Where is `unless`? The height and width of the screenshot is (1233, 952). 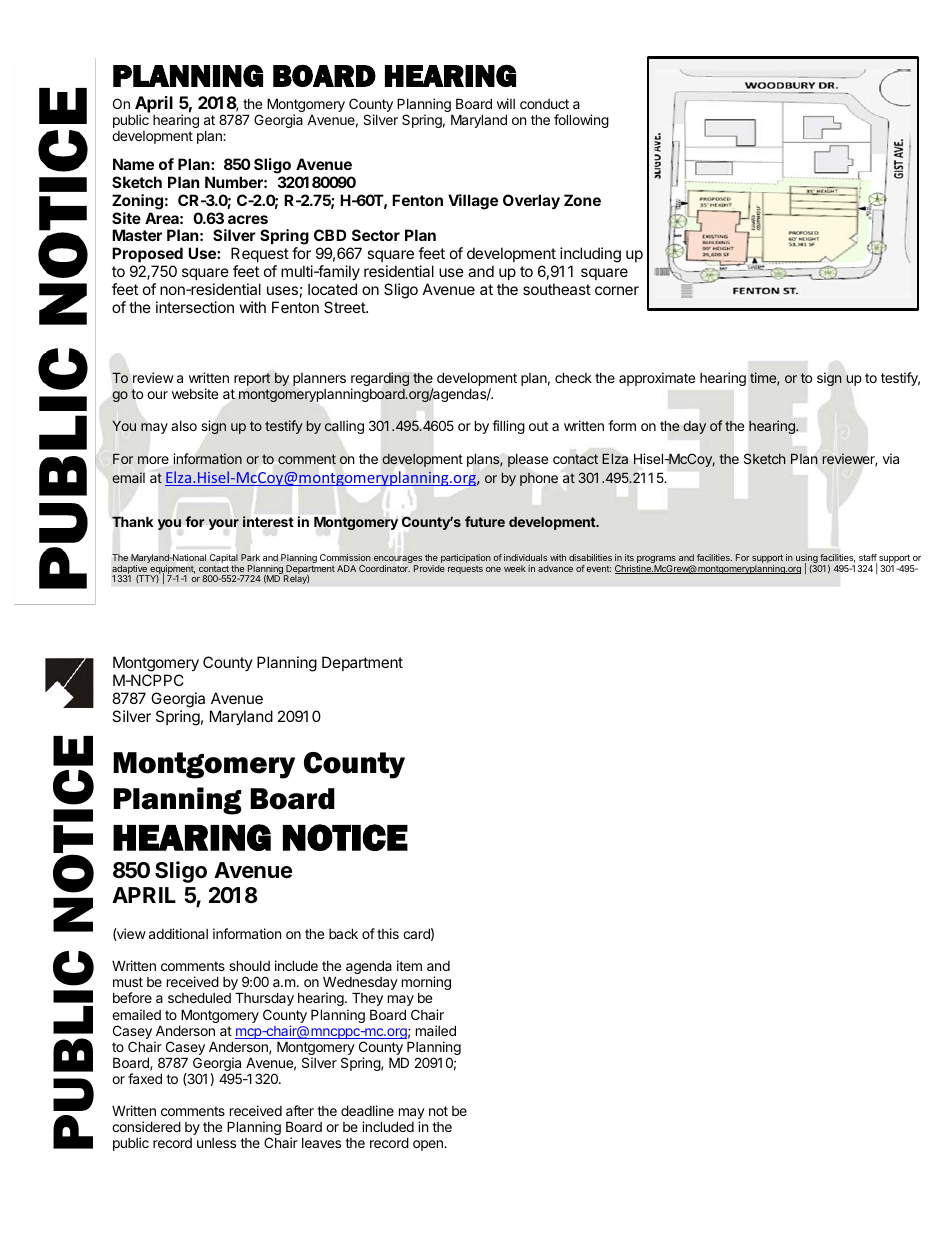 unless is located at coordinates (216, 1143).
